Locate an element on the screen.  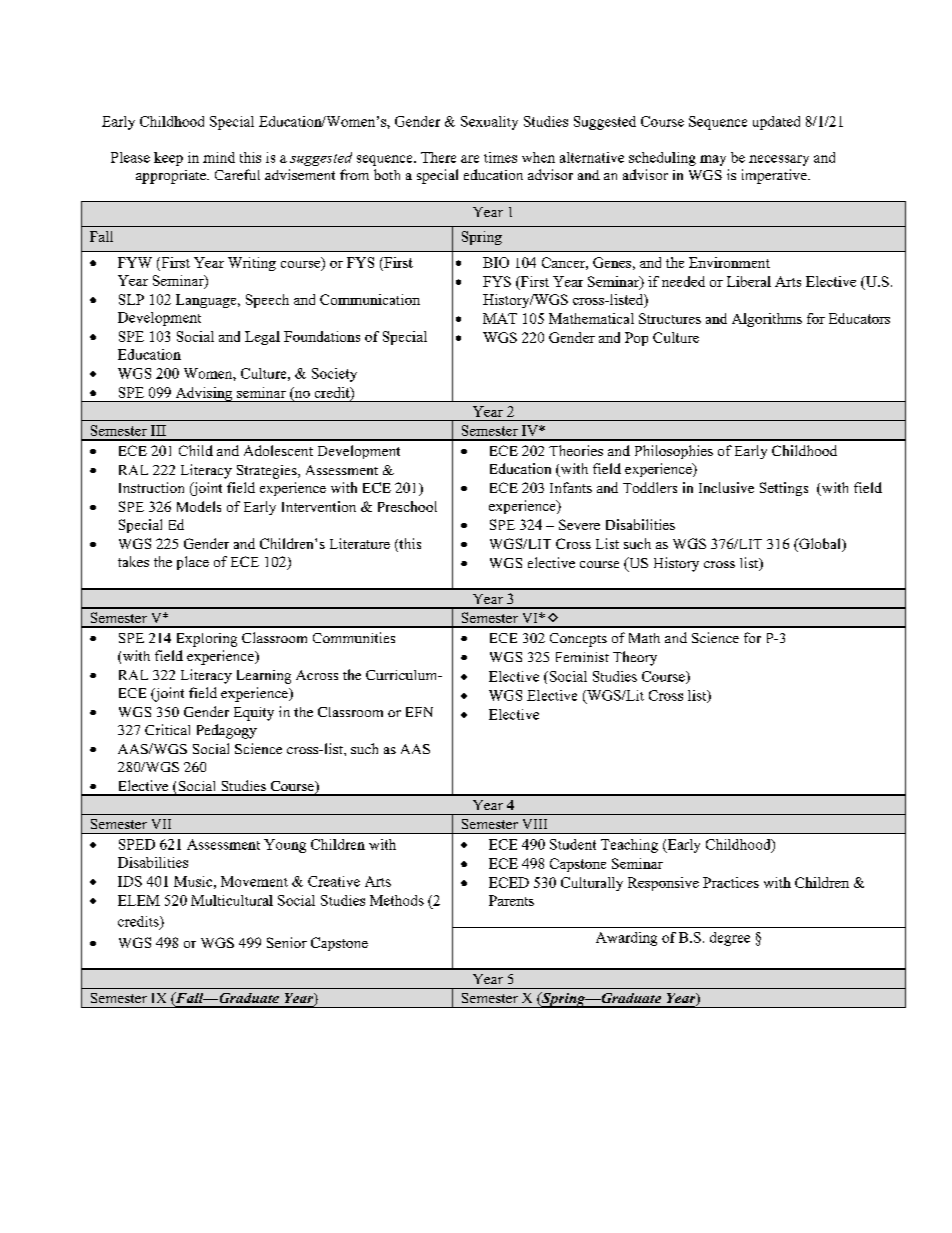
Parents is located at coordinates (511, 900).
